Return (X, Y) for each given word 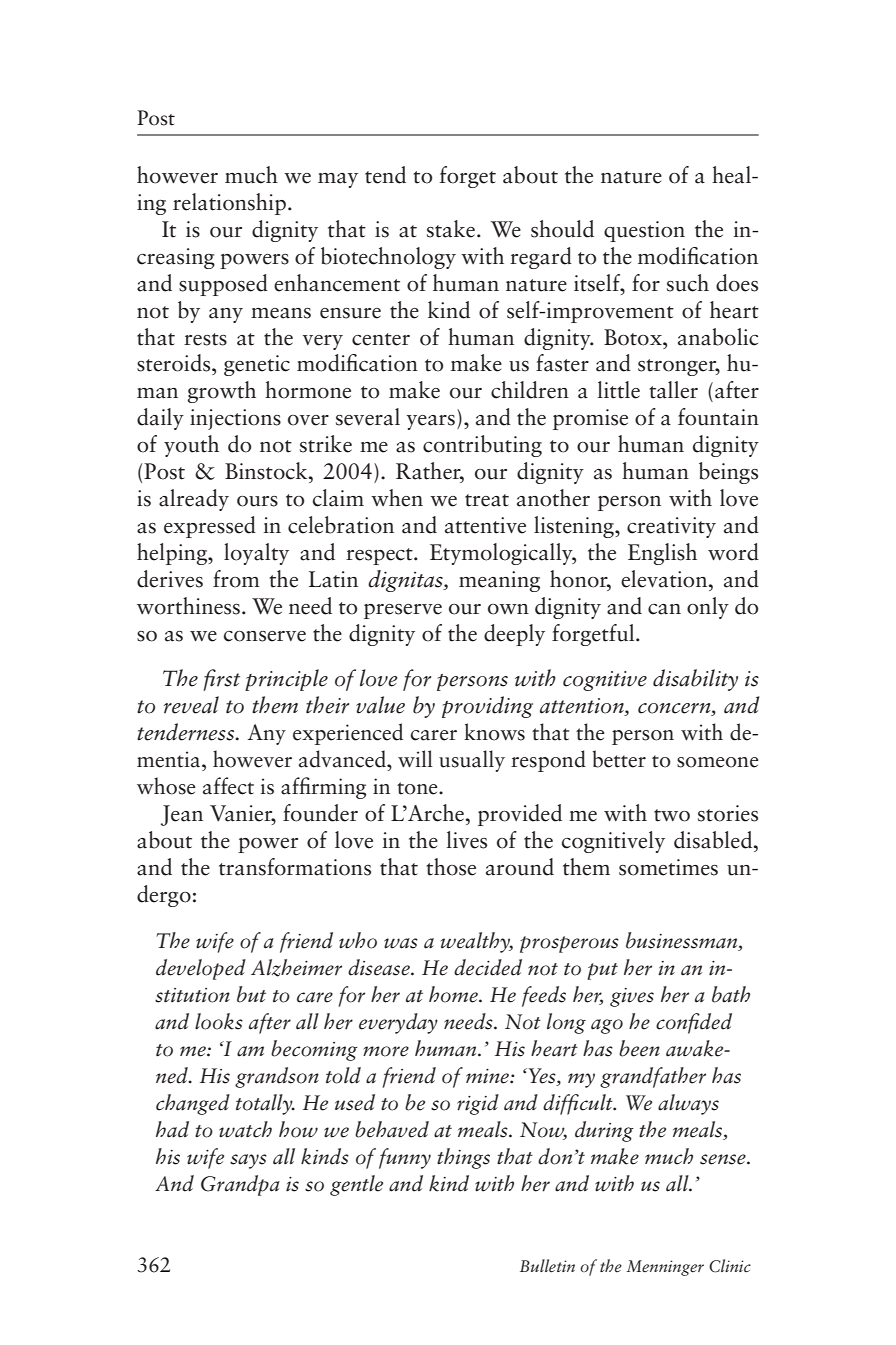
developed (201, 969)
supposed (223, 285)
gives (632, 997)
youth (191, 446)
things (463, 1158)
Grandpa (240, 1185)
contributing (482, 446)
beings (728, 473)
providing (487, 707)
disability (695, 680)
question (644, 231)
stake (451, 229)
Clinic (730, 1266)
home (454, 994)
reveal (191, 705)
